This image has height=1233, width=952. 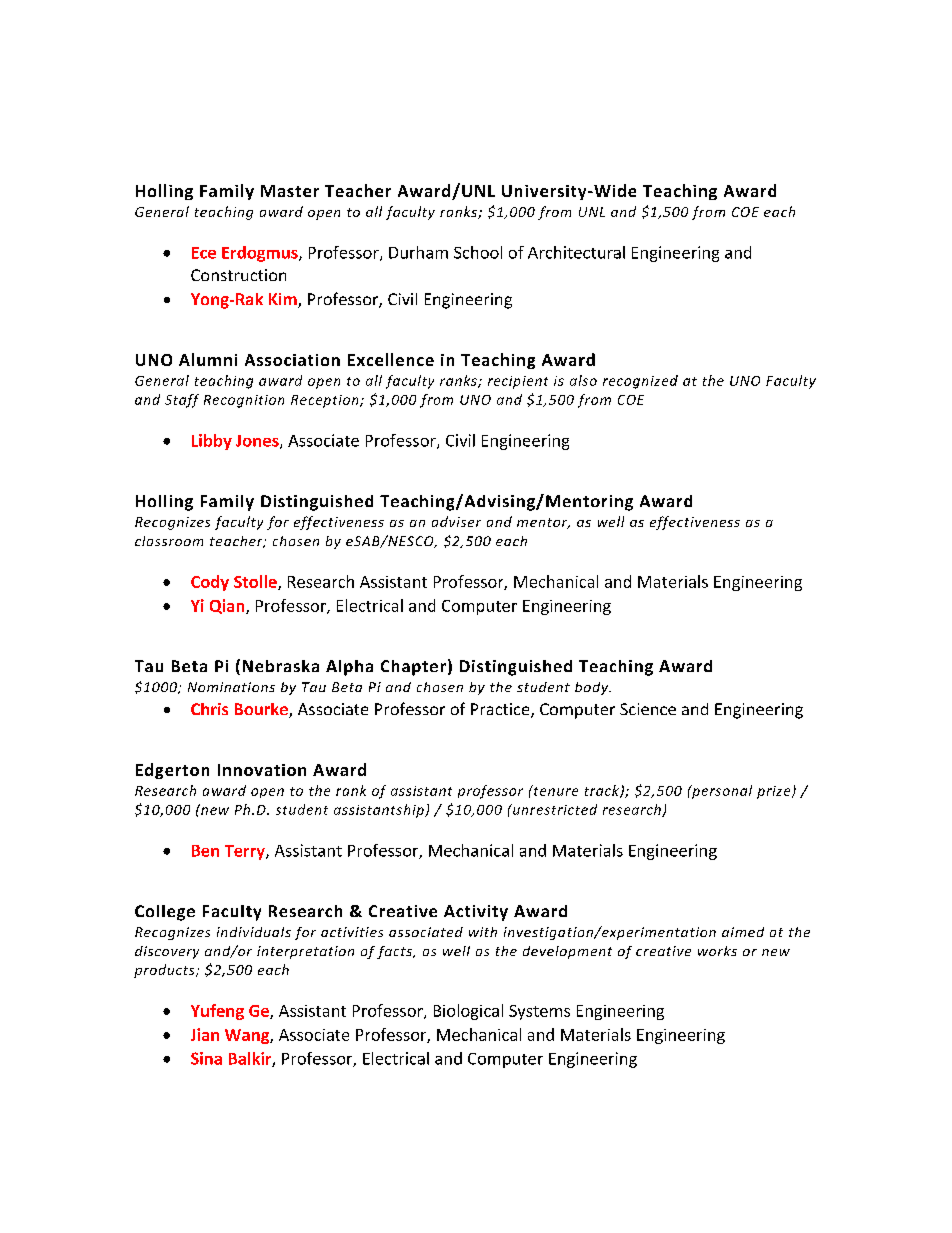 What do you see at coordinates (478, 252) in the image?
I see `School` at bounding box center [478, 252].
